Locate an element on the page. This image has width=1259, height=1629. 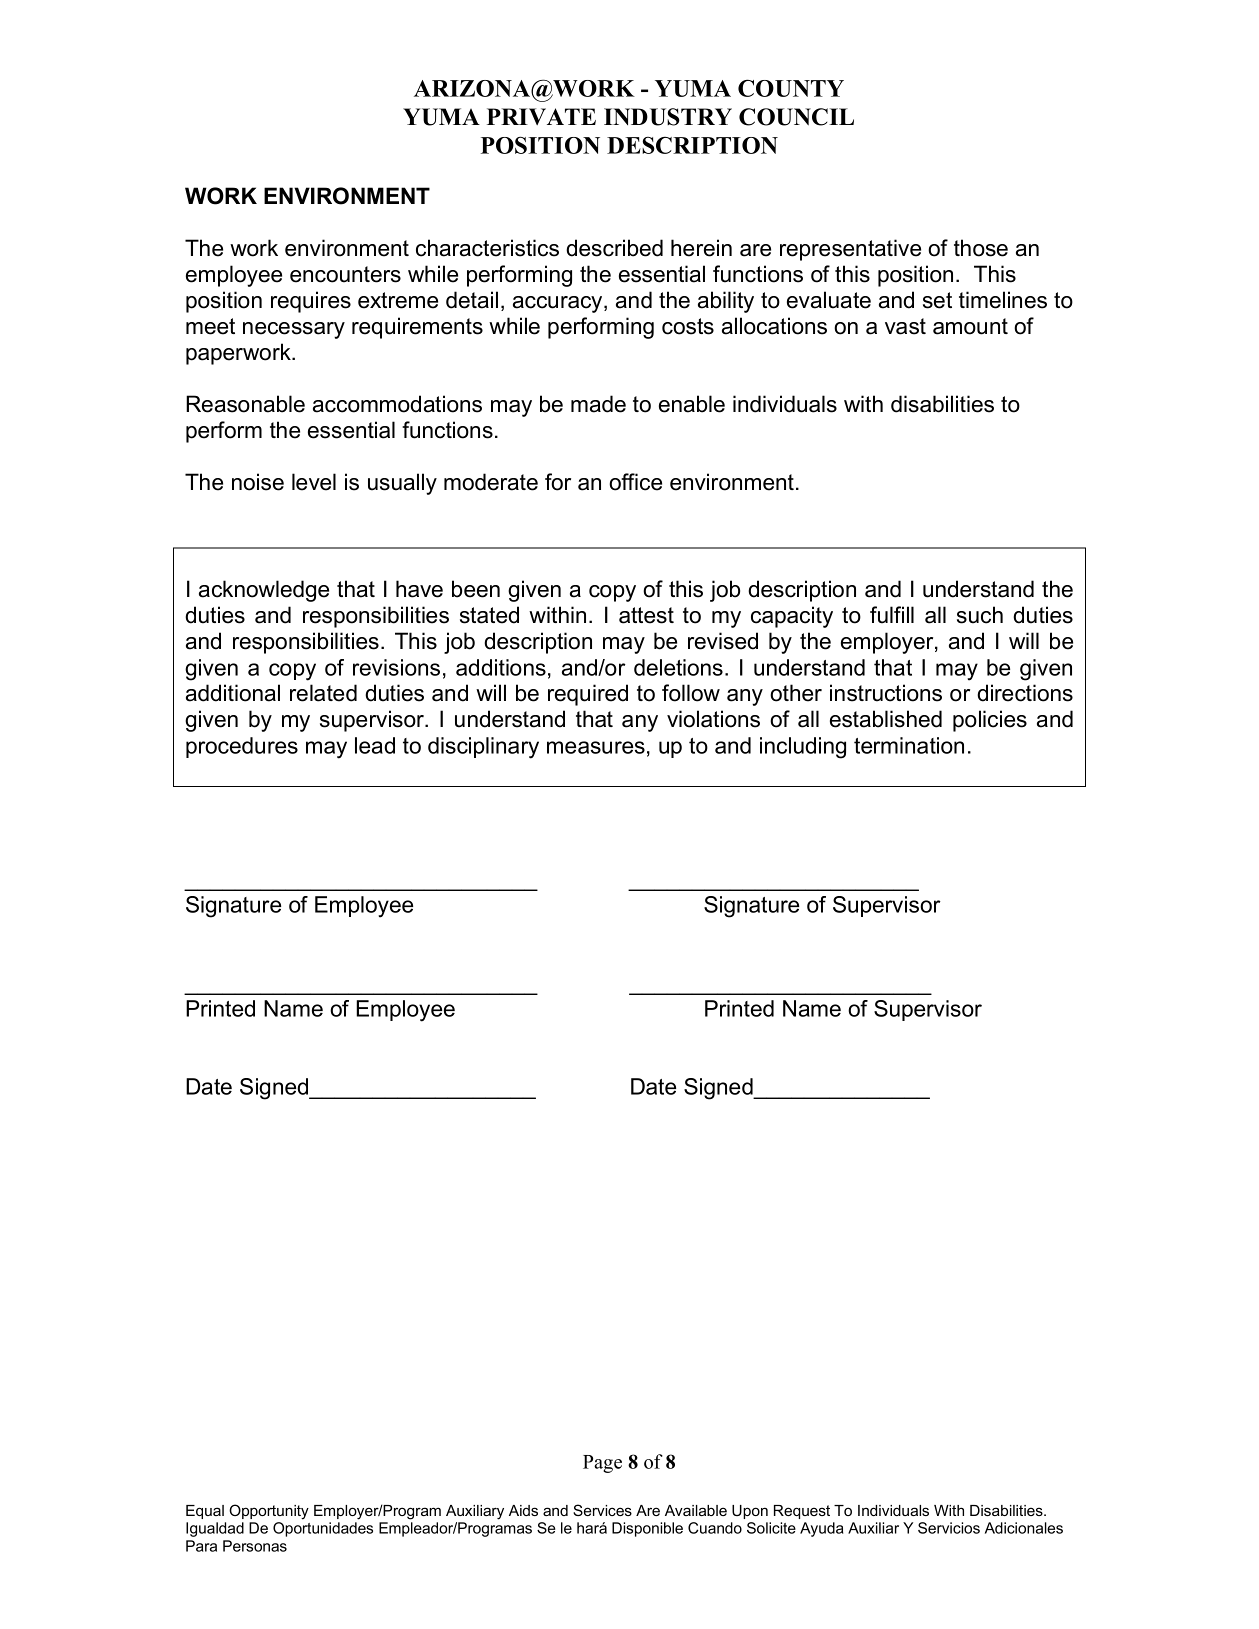
made is located at coordinates (598, 404).
